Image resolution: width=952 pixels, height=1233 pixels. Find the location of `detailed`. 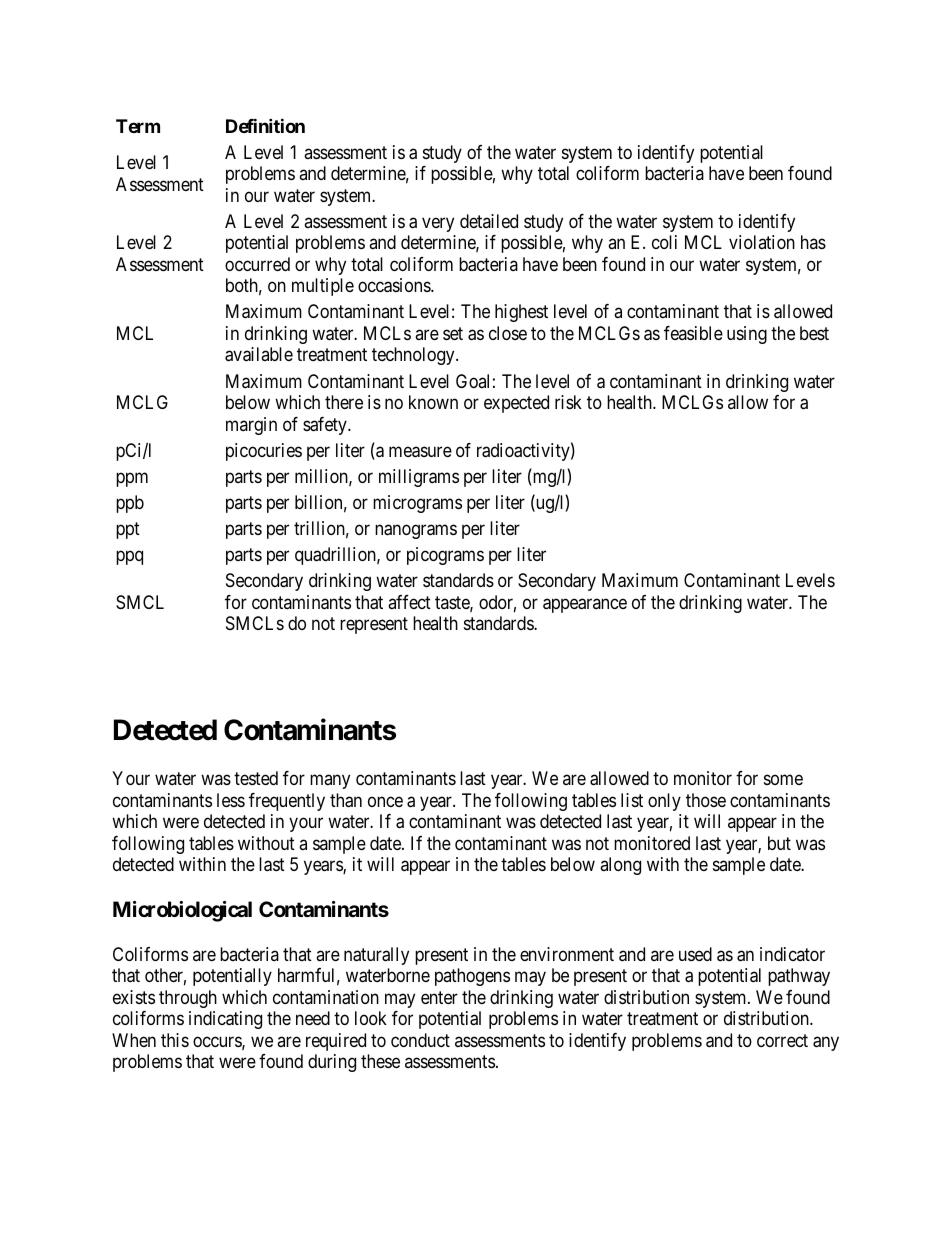

detailed is located at coordinates (489, 221).
